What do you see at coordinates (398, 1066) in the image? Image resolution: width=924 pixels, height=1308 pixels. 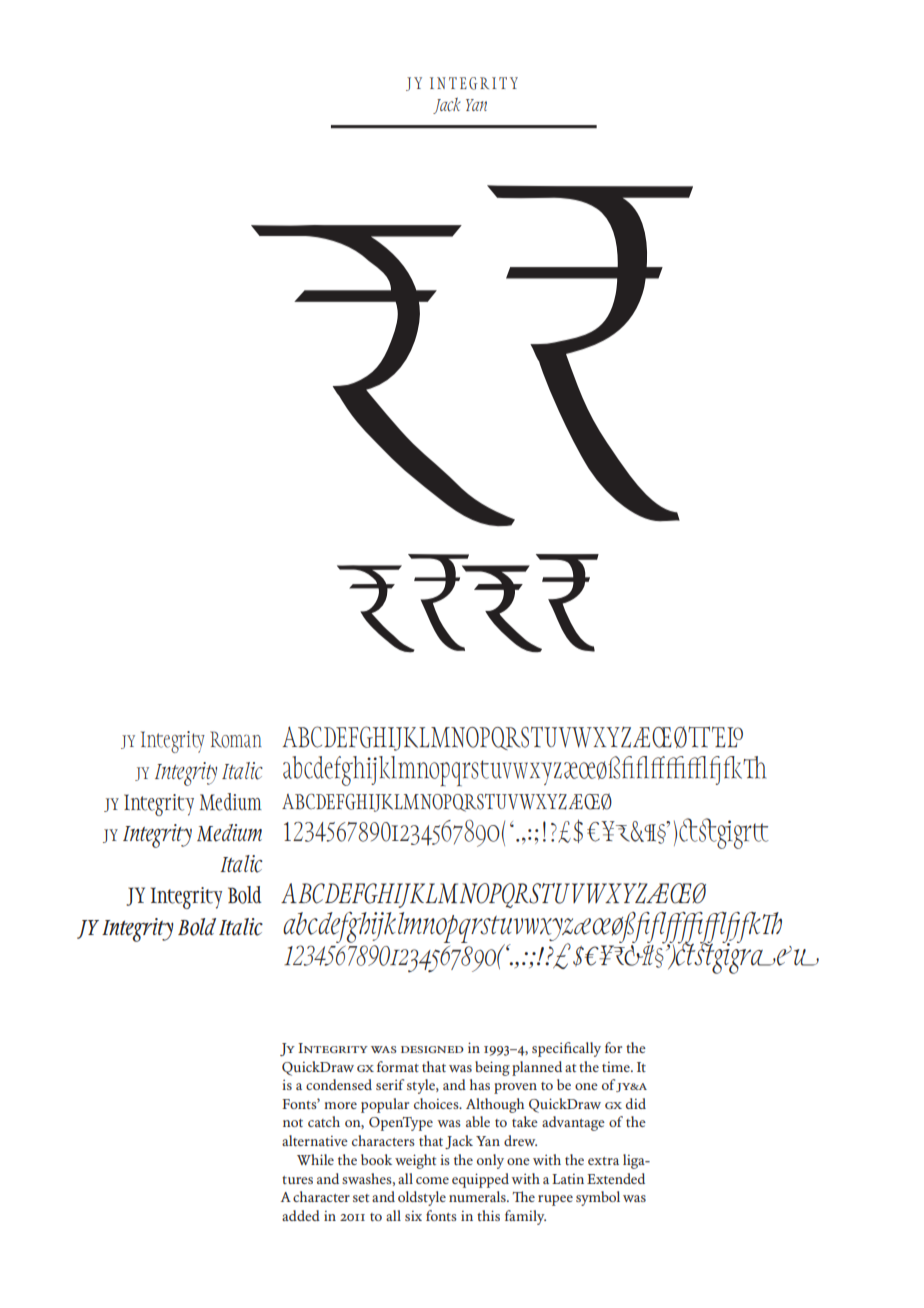 I see `format` at bounding box center [398, 1066].
